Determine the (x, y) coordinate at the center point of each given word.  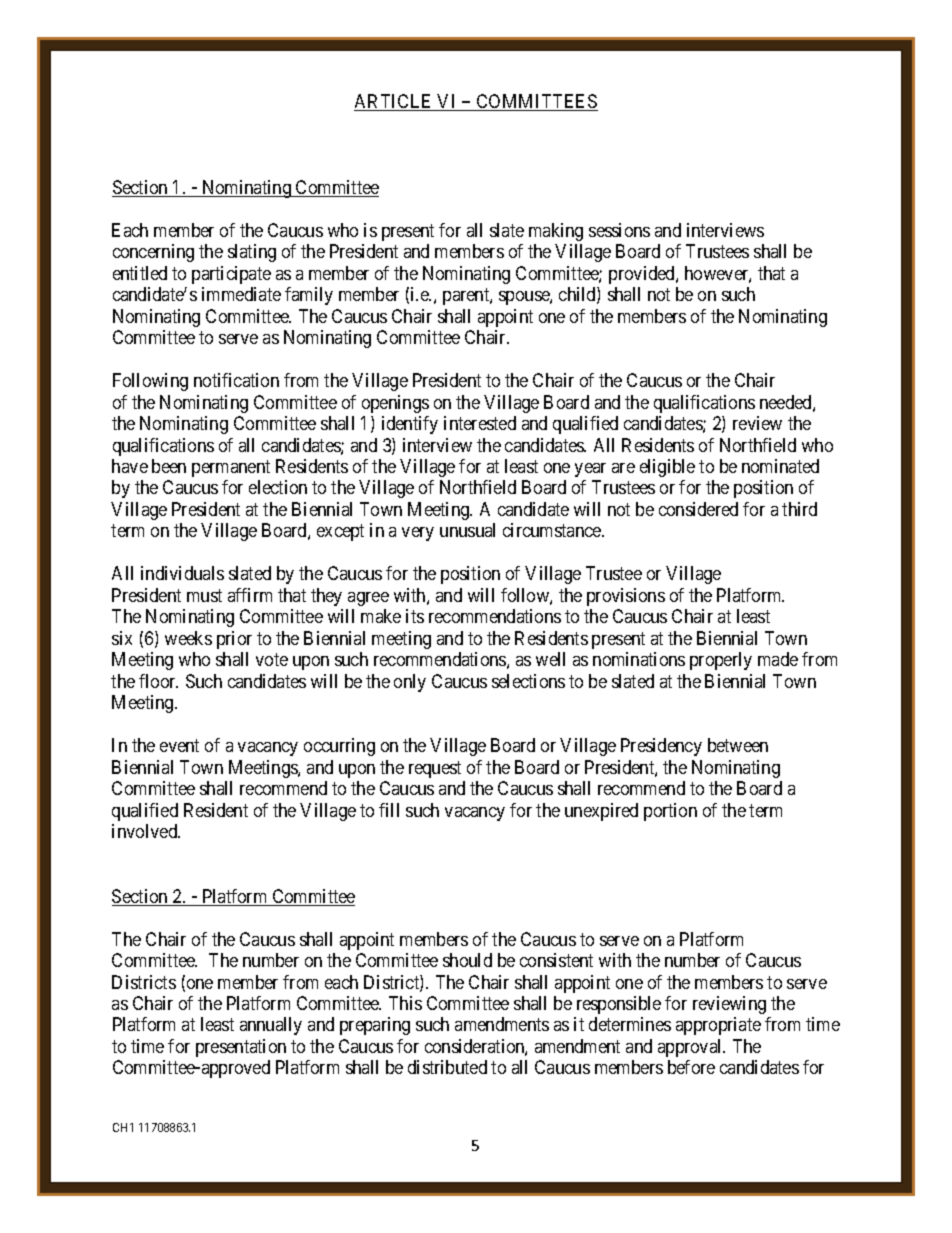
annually (271, 1026)
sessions (619, 230)
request (435, 769)
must (204, 595)
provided (643, 275)
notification (236, 380)
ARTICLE (394, 102)
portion (670, 812)
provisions (626, 597)
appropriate (718, 1026)
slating (252, 253)
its (415, 616)
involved (146, 831)
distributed (447, 1067)
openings (395, 404)
